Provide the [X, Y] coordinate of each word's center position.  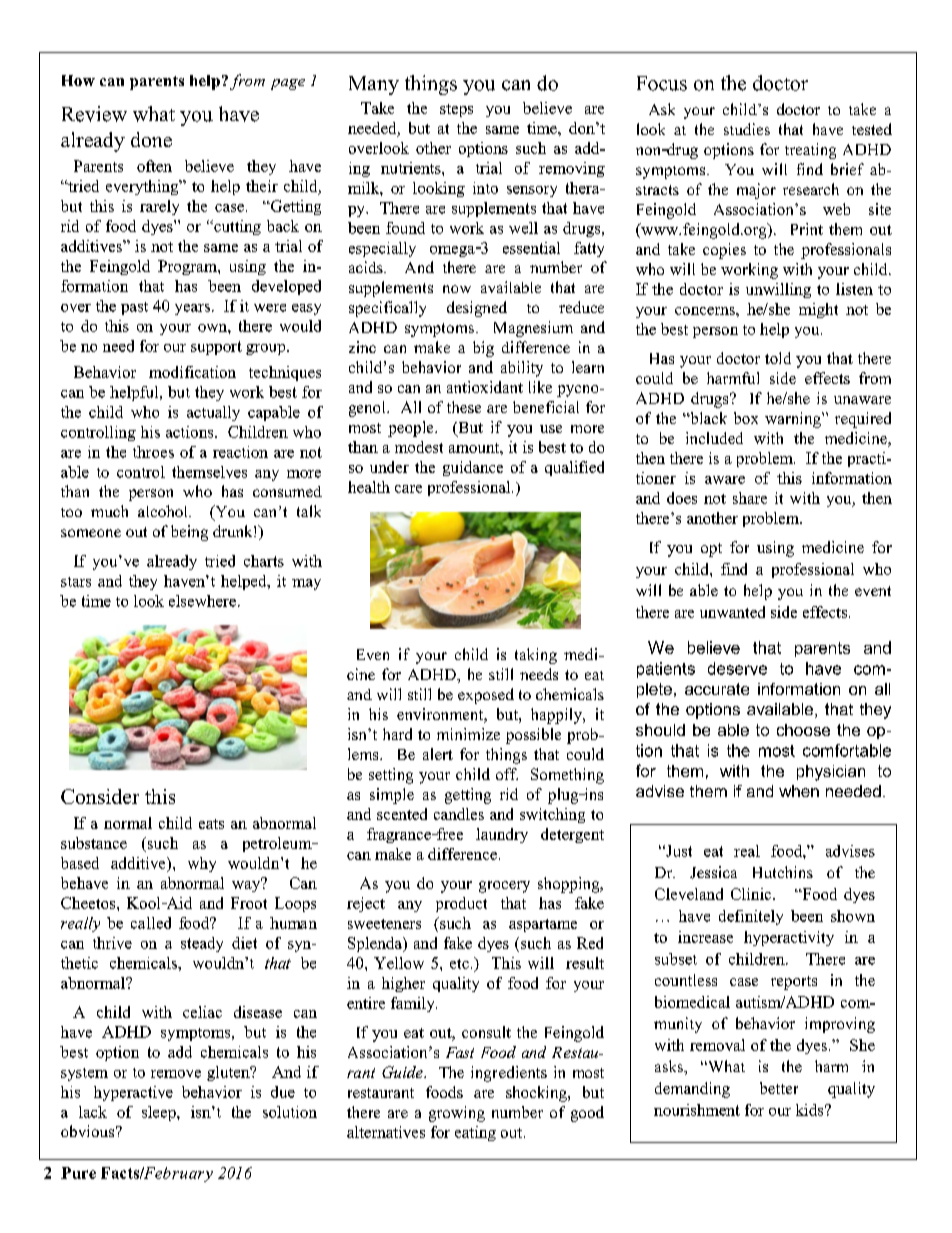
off [507, 774]
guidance [473, 468]
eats [211, 824]
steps [456, 110]
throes [153, 452]
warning [794, 420]
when [799, 791]
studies [747, 129]
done [151, 139]
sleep [160, 1113]
